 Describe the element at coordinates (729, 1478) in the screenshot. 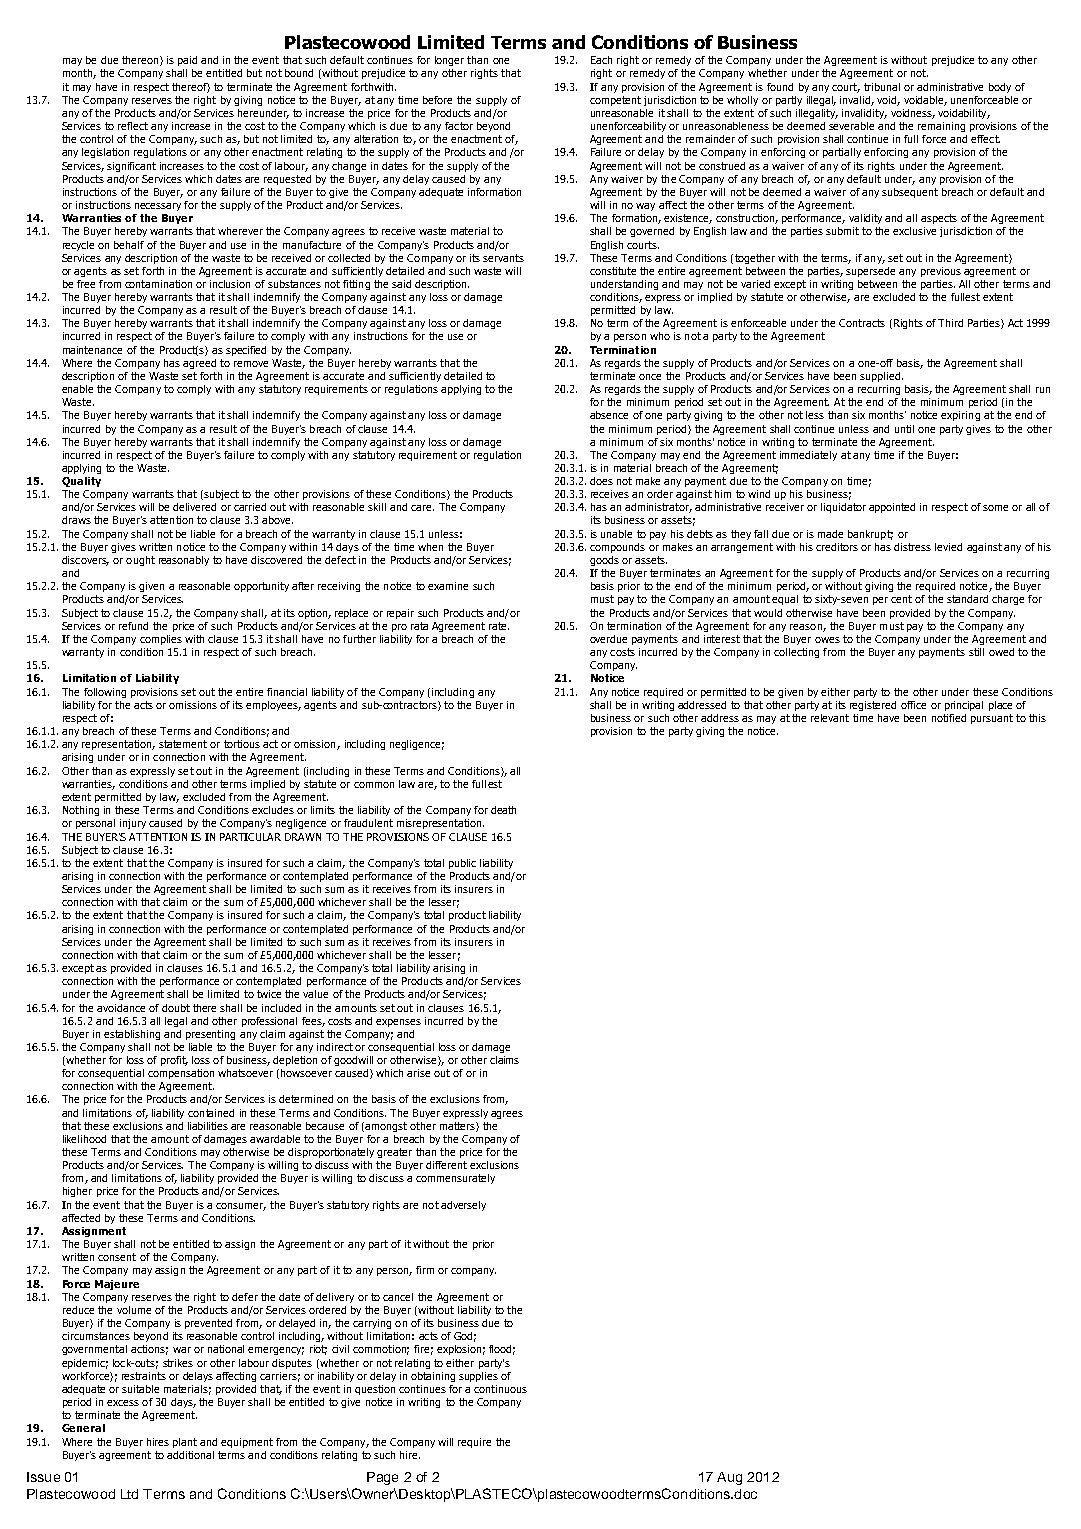

I see `Aug` at that location.
